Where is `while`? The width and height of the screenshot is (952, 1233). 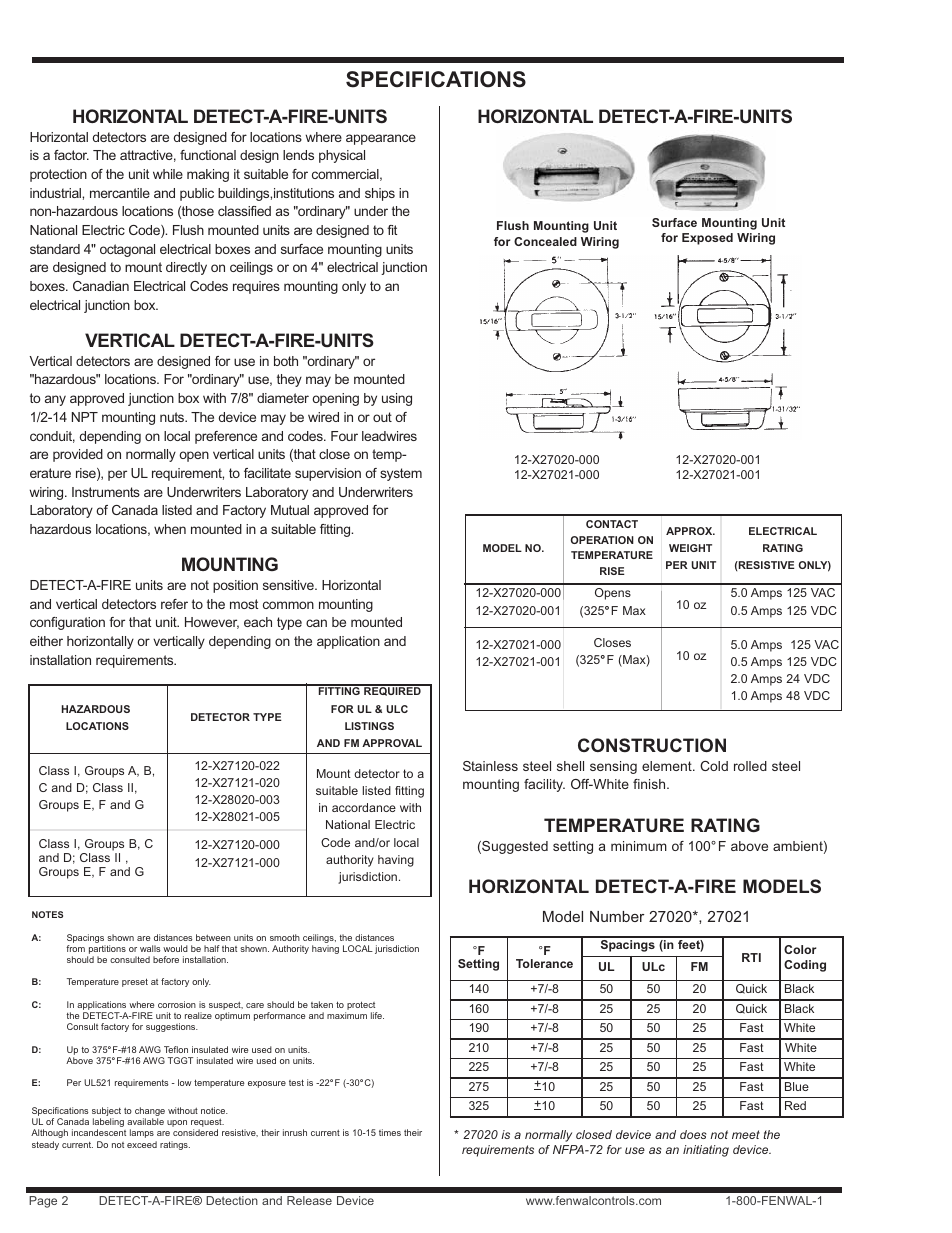
while is located at coordinates (168, 174).
